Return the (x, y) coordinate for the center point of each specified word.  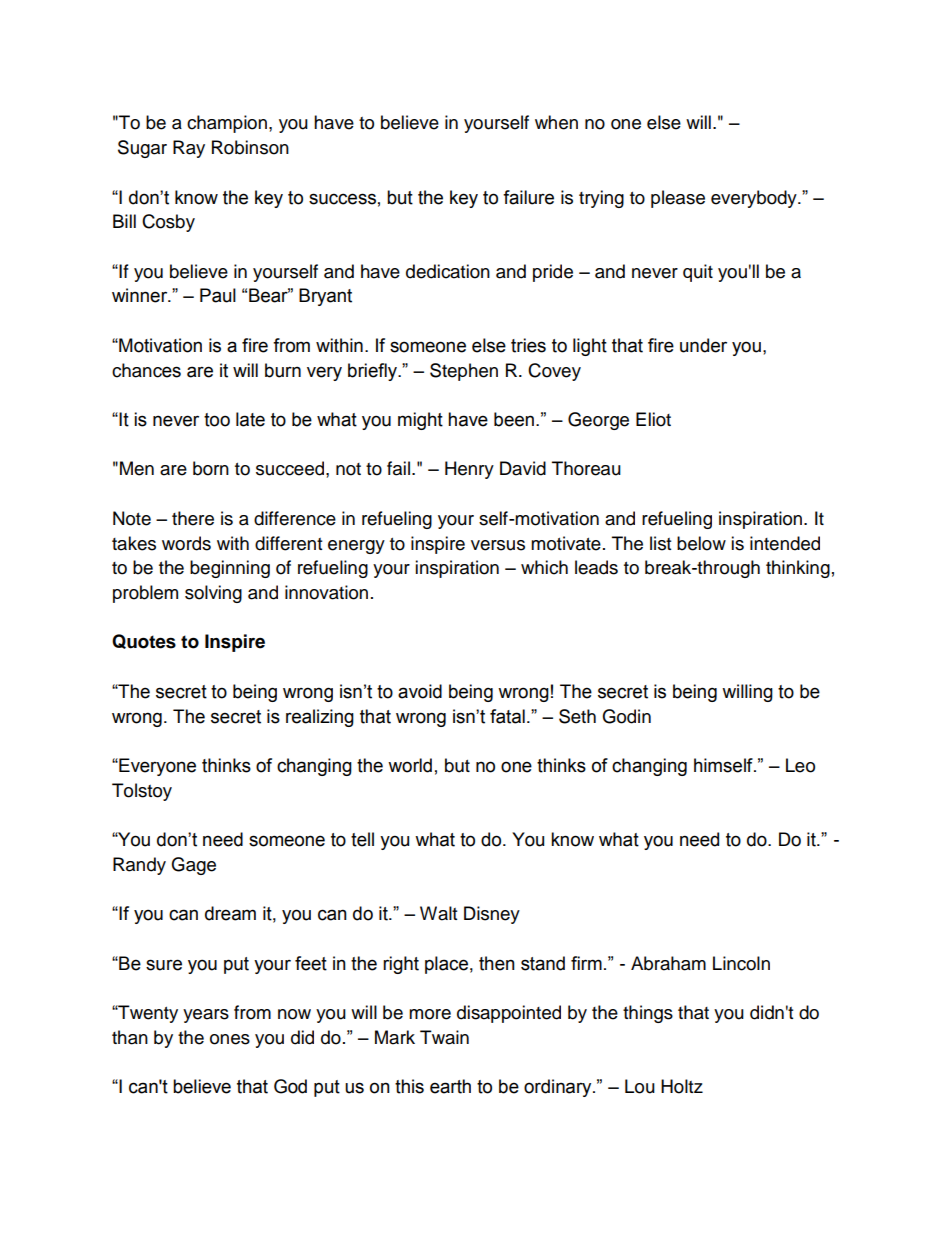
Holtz (682, 1086)
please (678, 199)
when (556, 122)
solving (213, 594)
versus (498, 545)
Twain (444, 1037)
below (701, 543)
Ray (189, 149)
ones (230, 1039)
